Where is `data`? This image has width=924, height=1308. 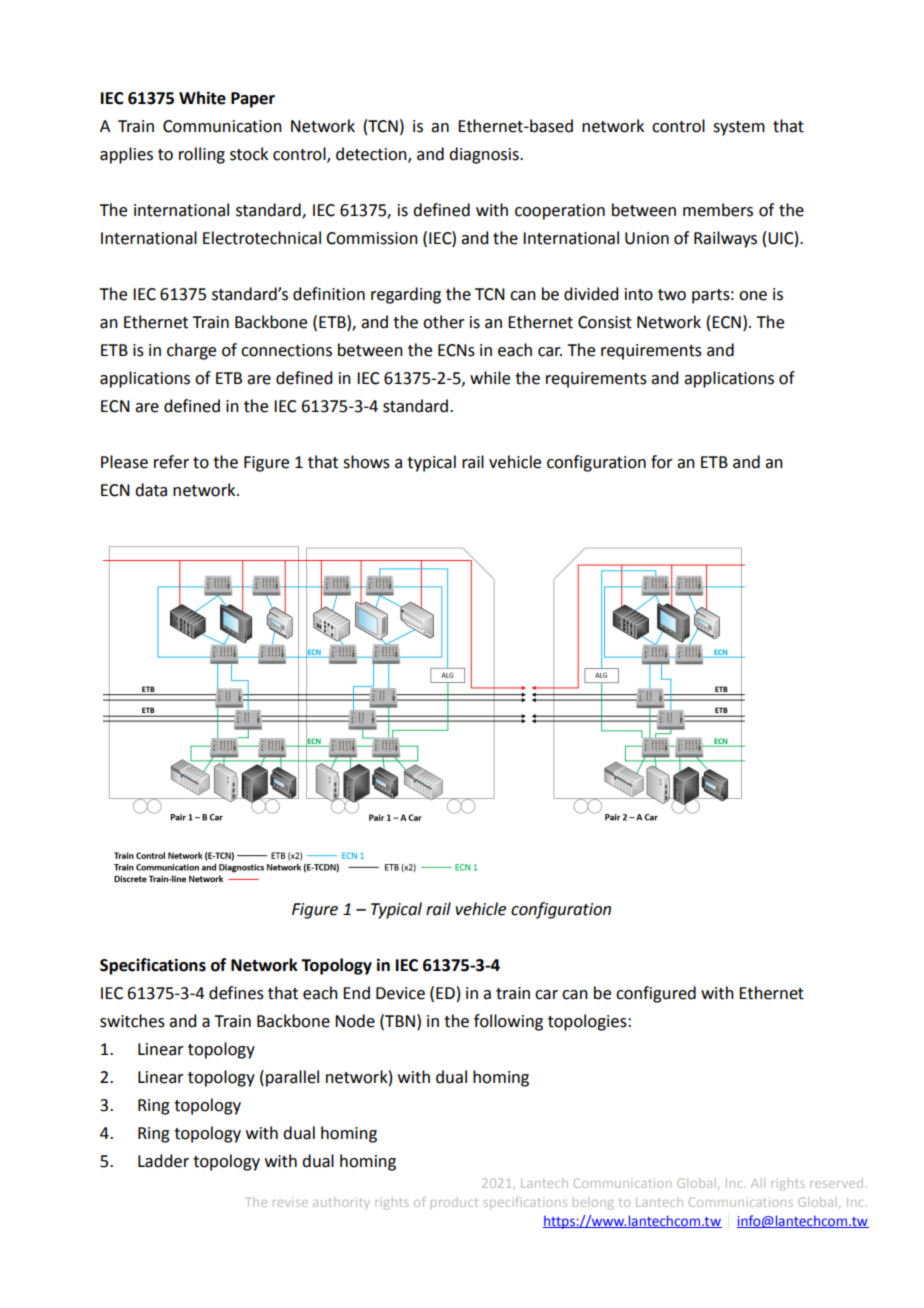
data is located at coordinates (151, 490).
